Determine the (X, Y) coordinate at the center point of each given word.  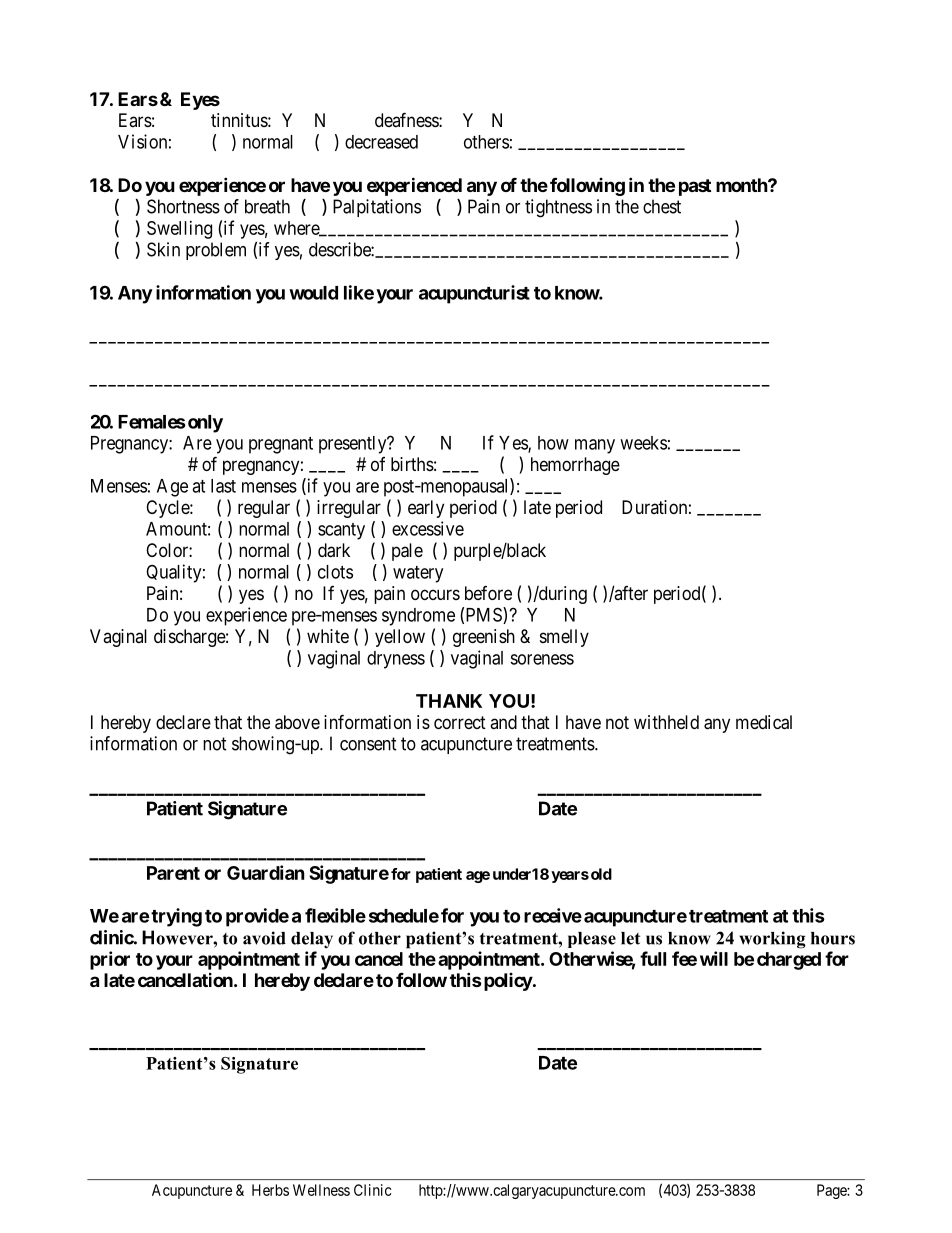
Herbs (270, 1190)
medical (764, 722)
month (742, 185)
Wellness (321, 1190)
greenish (484, 638)
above (297, 722)
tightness (558, 208)
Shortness (183, 206)
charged (789, 961)
